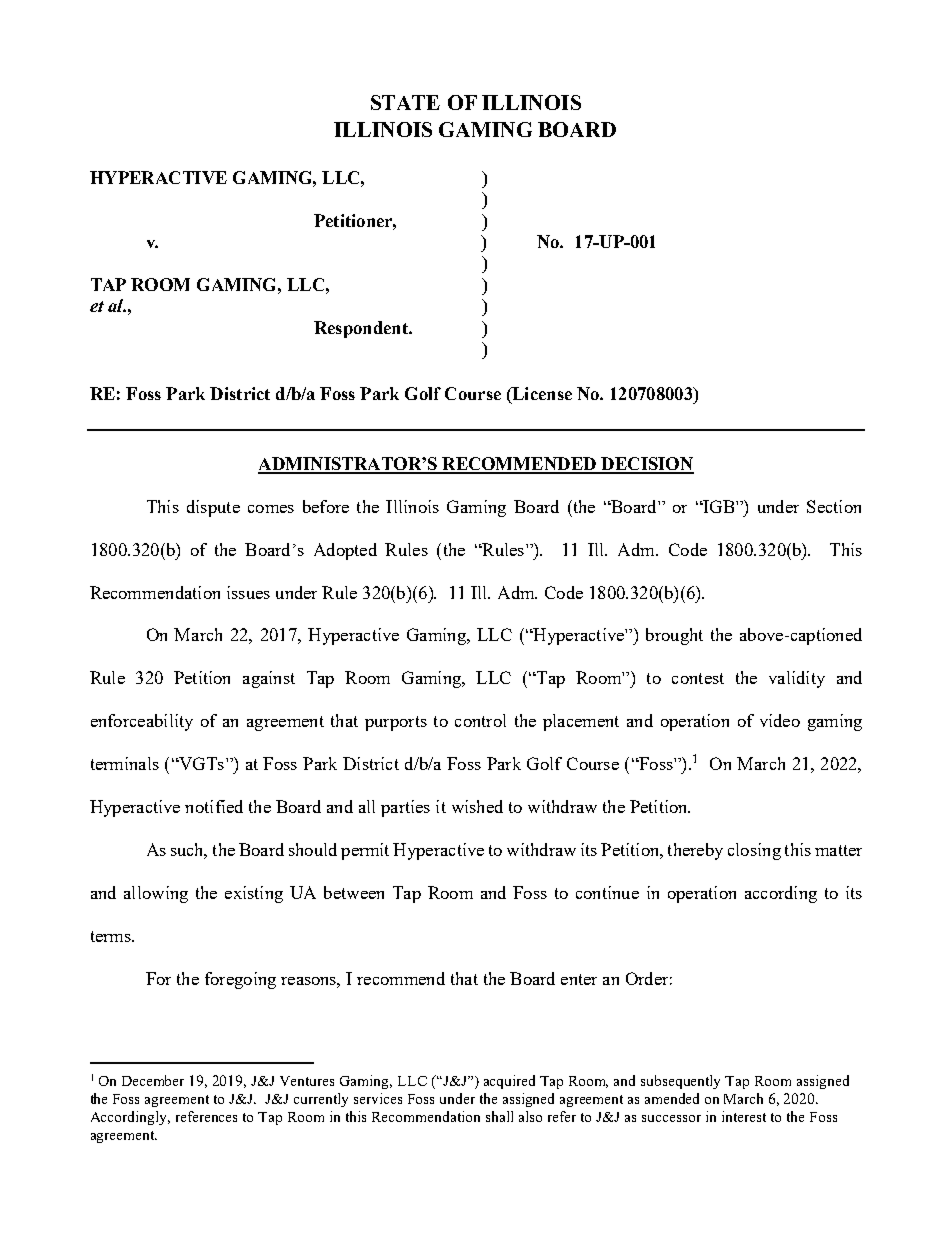  What do you see at coordinates (674, 636) in the page?
I see `brought` at bounding box center [674, 636].
